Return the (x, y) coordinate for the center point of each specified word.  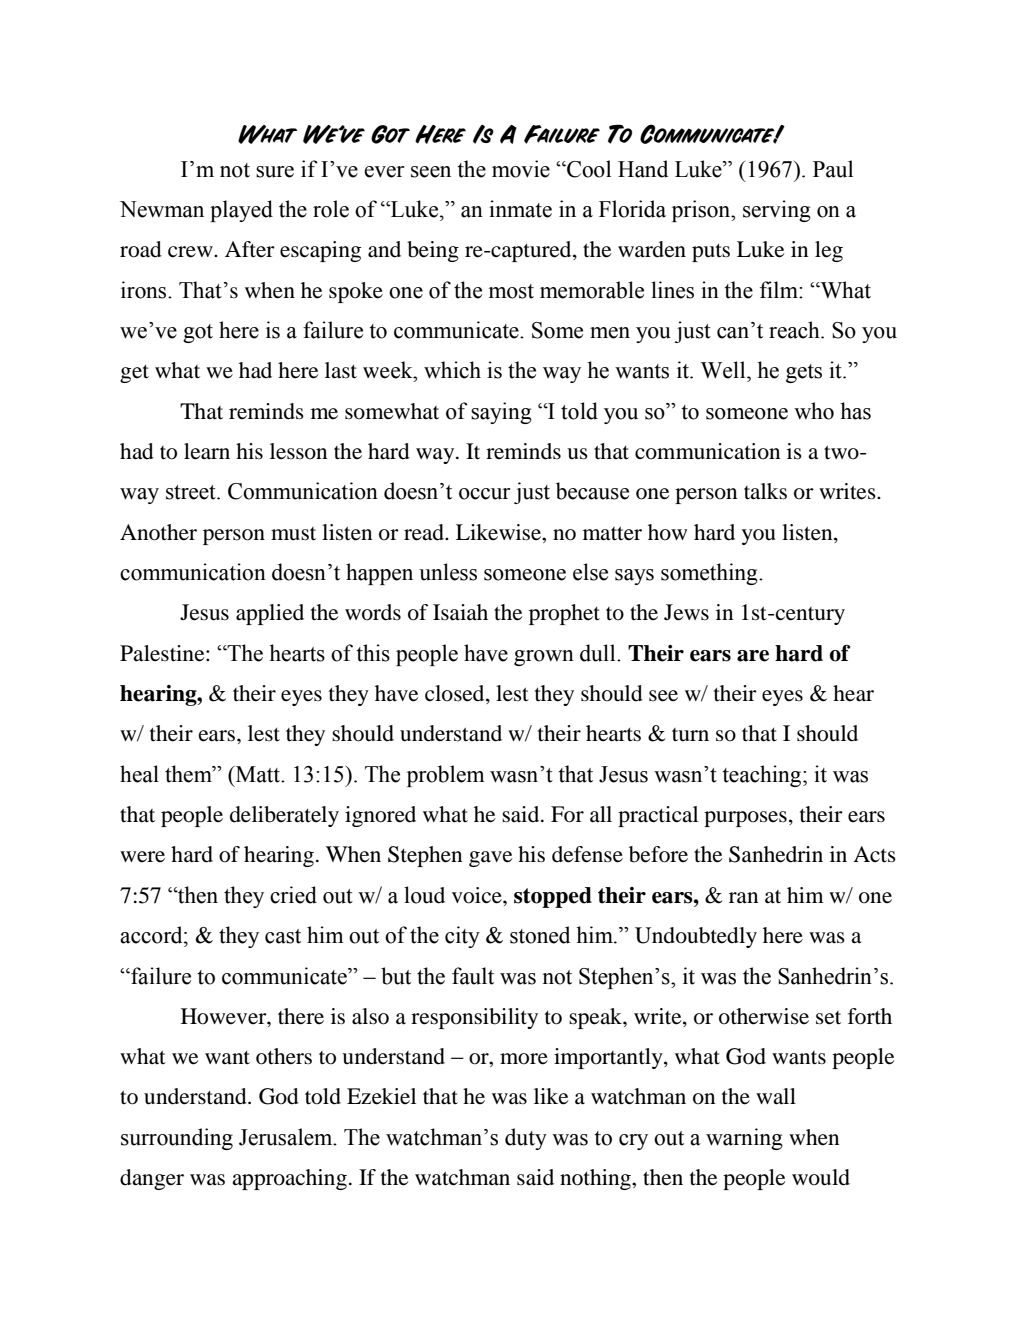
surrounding (177, 1139)
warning (744, 1139)
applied (270, 614)
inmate (520, 209)
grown (544, 658)
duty (526, 1139)
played (241, 211)
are (753, 656)
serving (777, 211)
